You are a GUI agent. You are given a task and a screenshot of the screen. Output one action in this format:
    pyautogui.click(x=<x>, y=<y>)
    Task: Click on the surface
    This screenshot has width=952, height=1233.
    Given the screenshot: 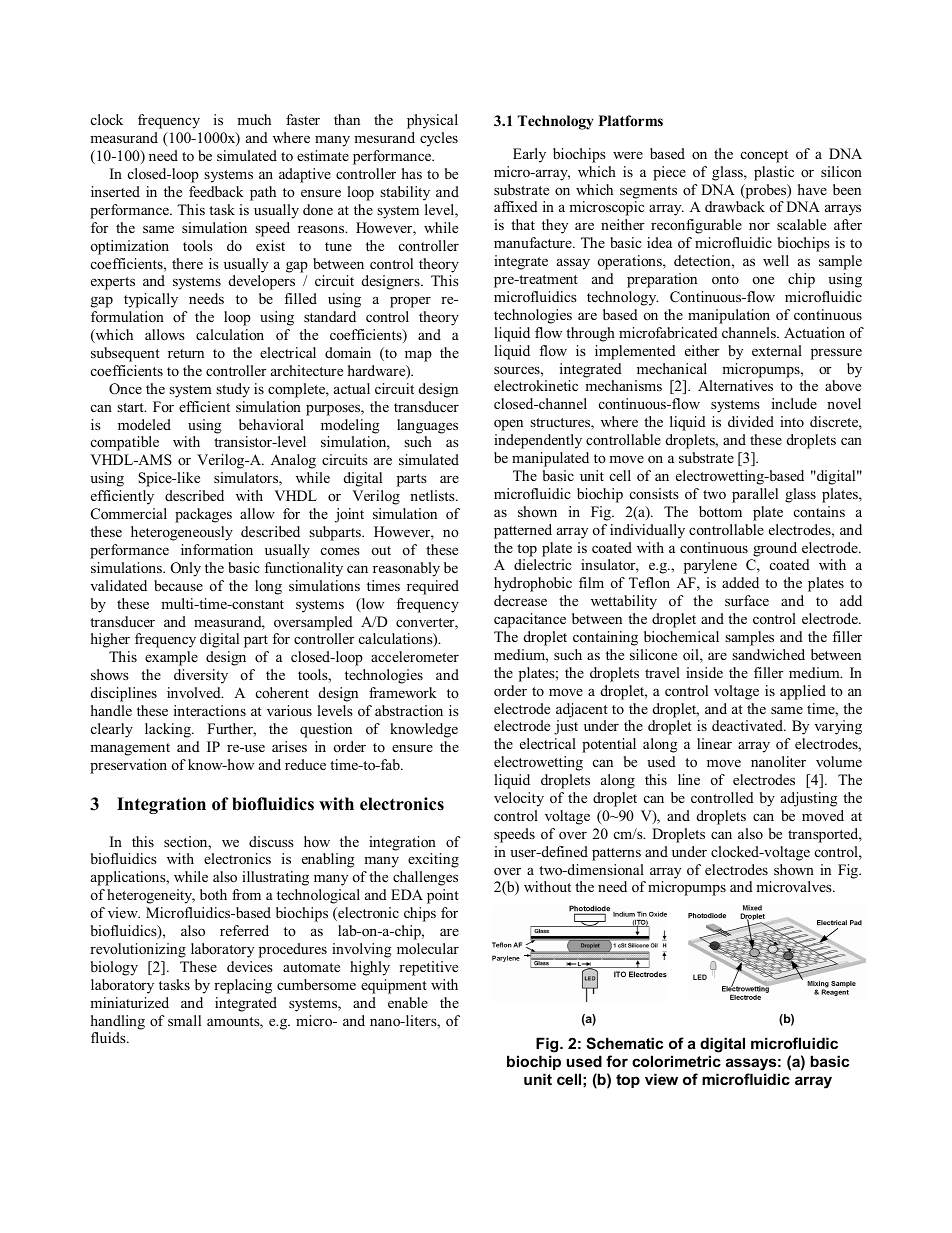 What is the action you would take?
    pyautogui.click(x=747, y=600)
